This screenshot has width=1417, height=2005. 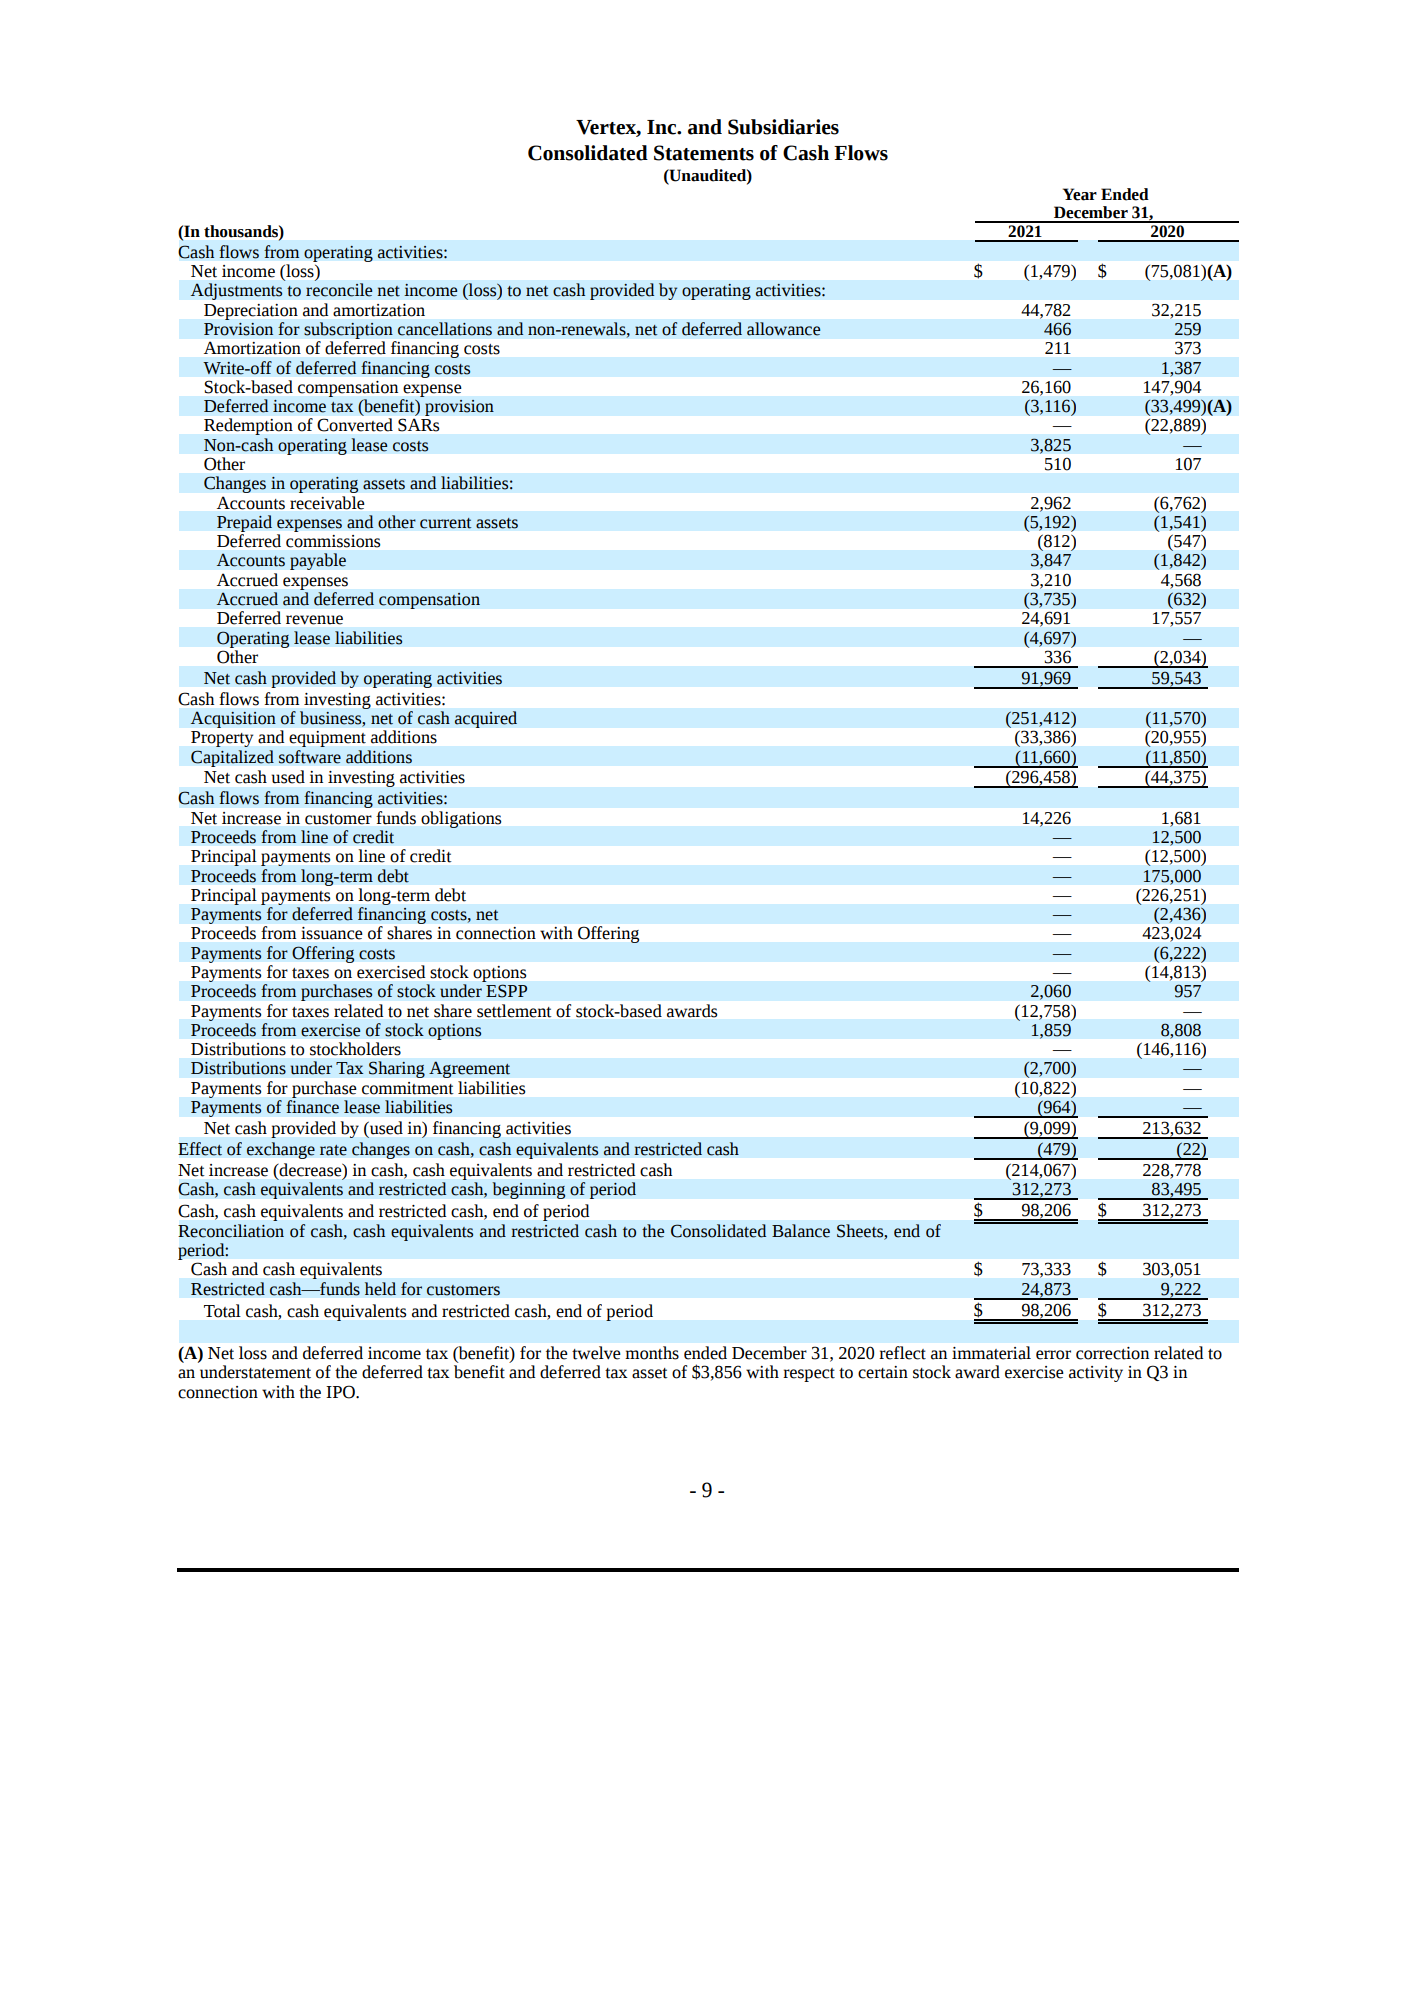 What do you see at coordinates (1080, 194) in the screenshot?
I see `Year` at bounding box center [1080, 194].
